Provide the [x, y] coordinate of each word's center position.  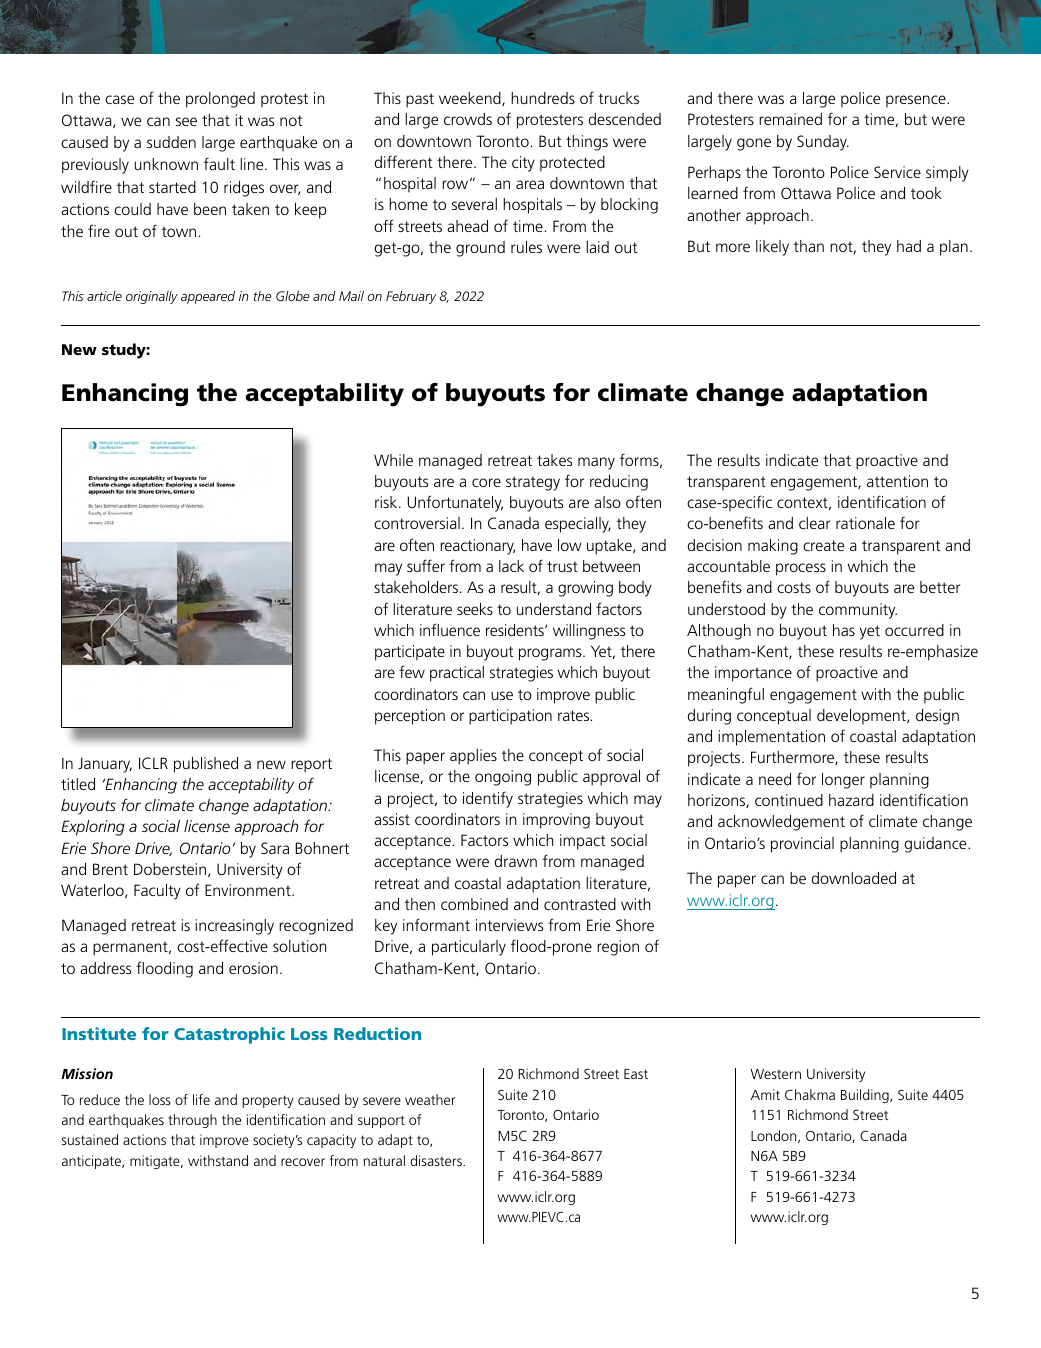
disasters [437, 1160]
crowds [468, 119]
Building [866, 1096]
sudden [171, 142]
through [192, 1121]
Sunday [823, 143]
